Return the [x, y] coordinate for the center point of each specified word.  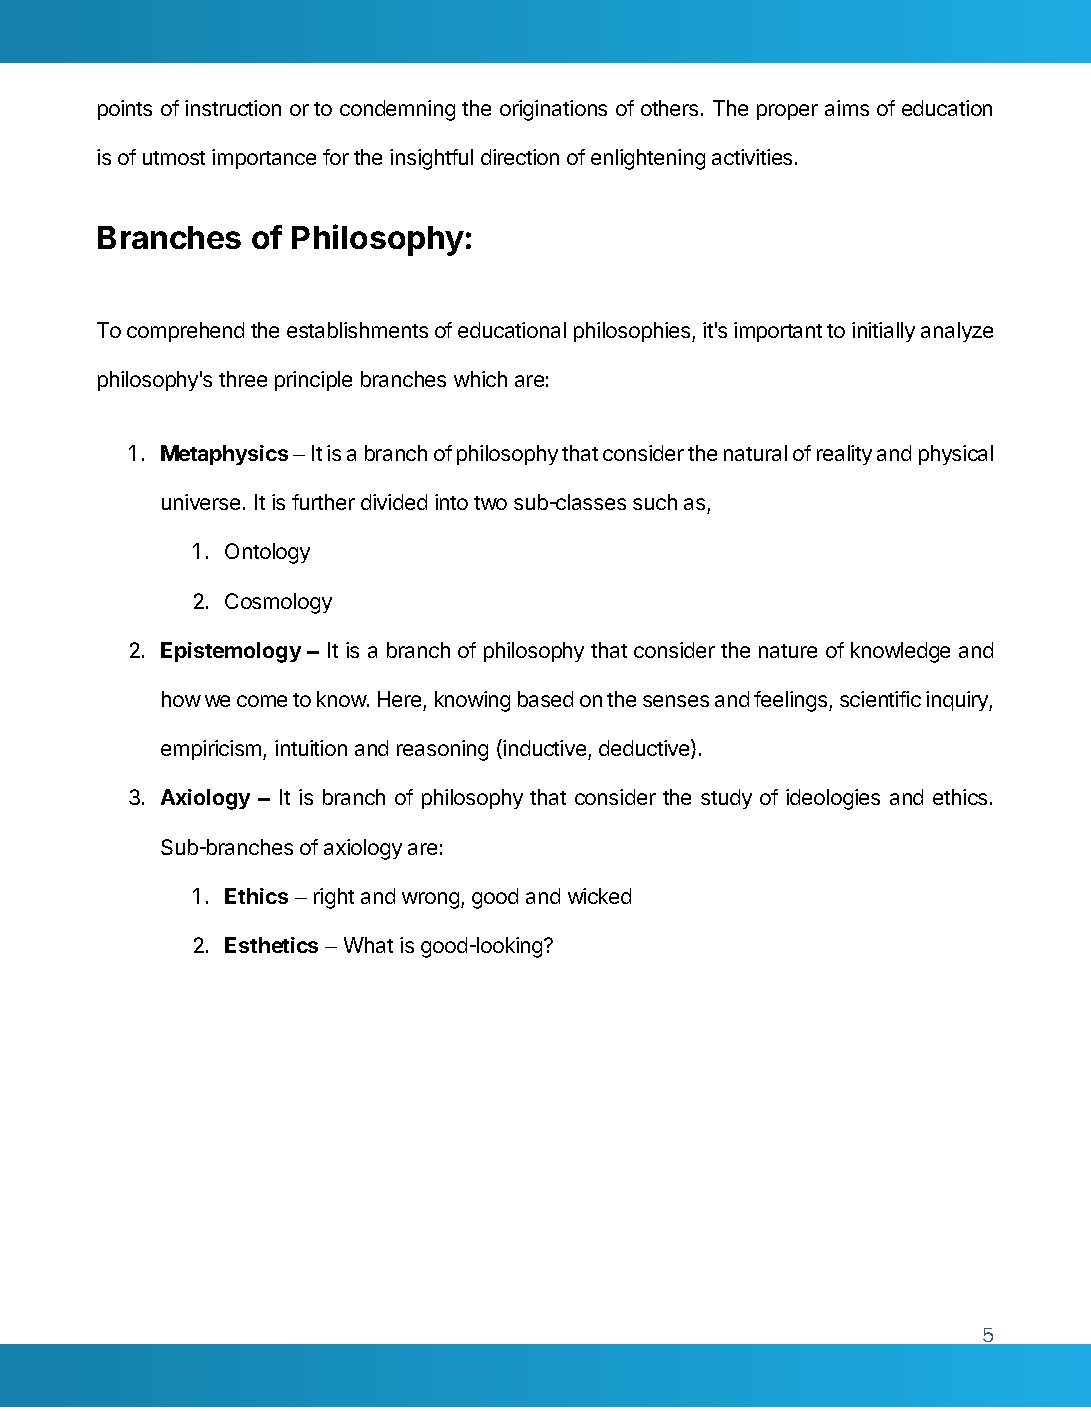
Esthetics [271, 945]
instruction [233, 108]
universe [201, 502]
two [490, 503]
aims [847, 108]
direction [520, 157]
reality [844, 455]
